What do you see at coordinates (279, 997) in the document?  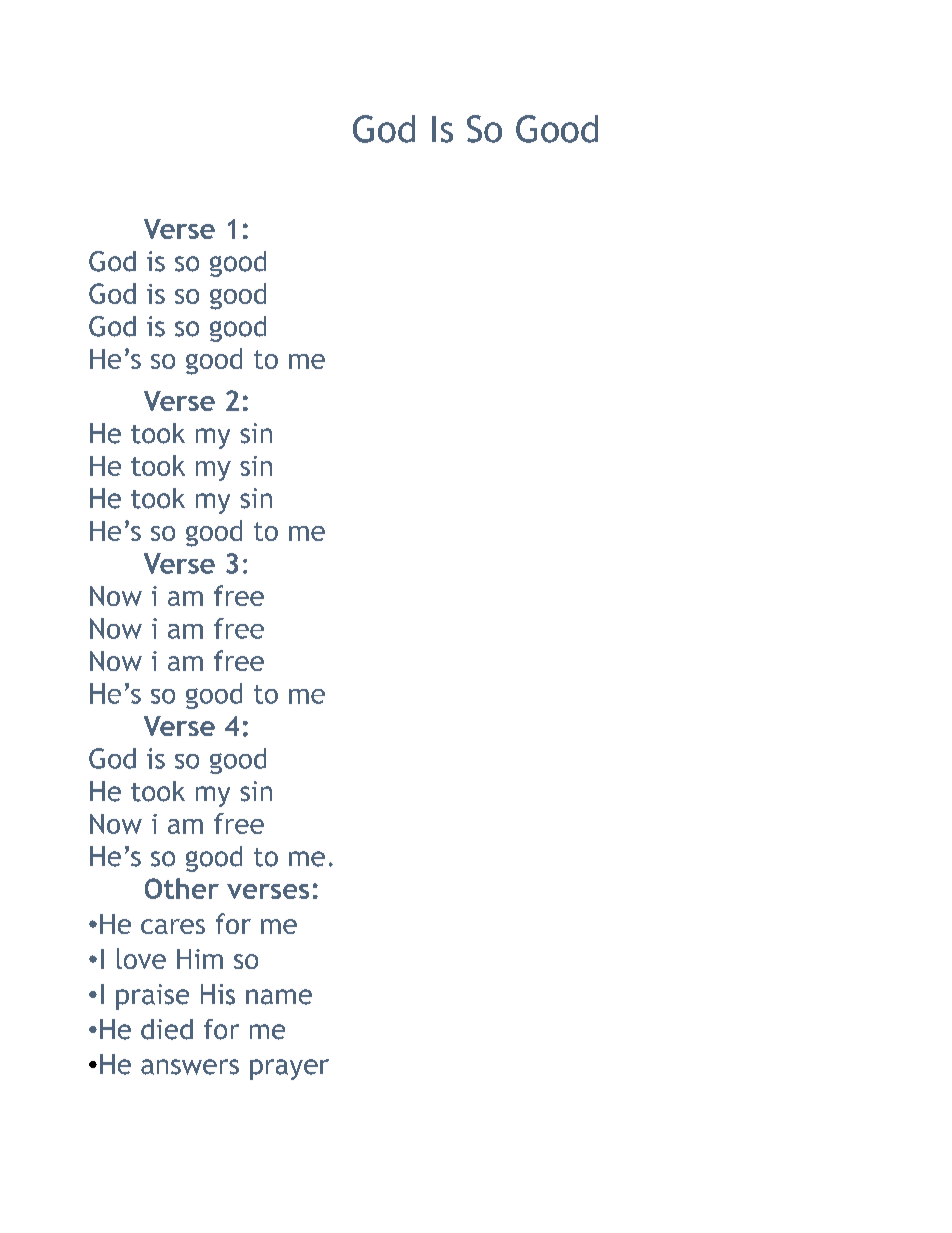 I see `name` at bounding box center [279, 997].
